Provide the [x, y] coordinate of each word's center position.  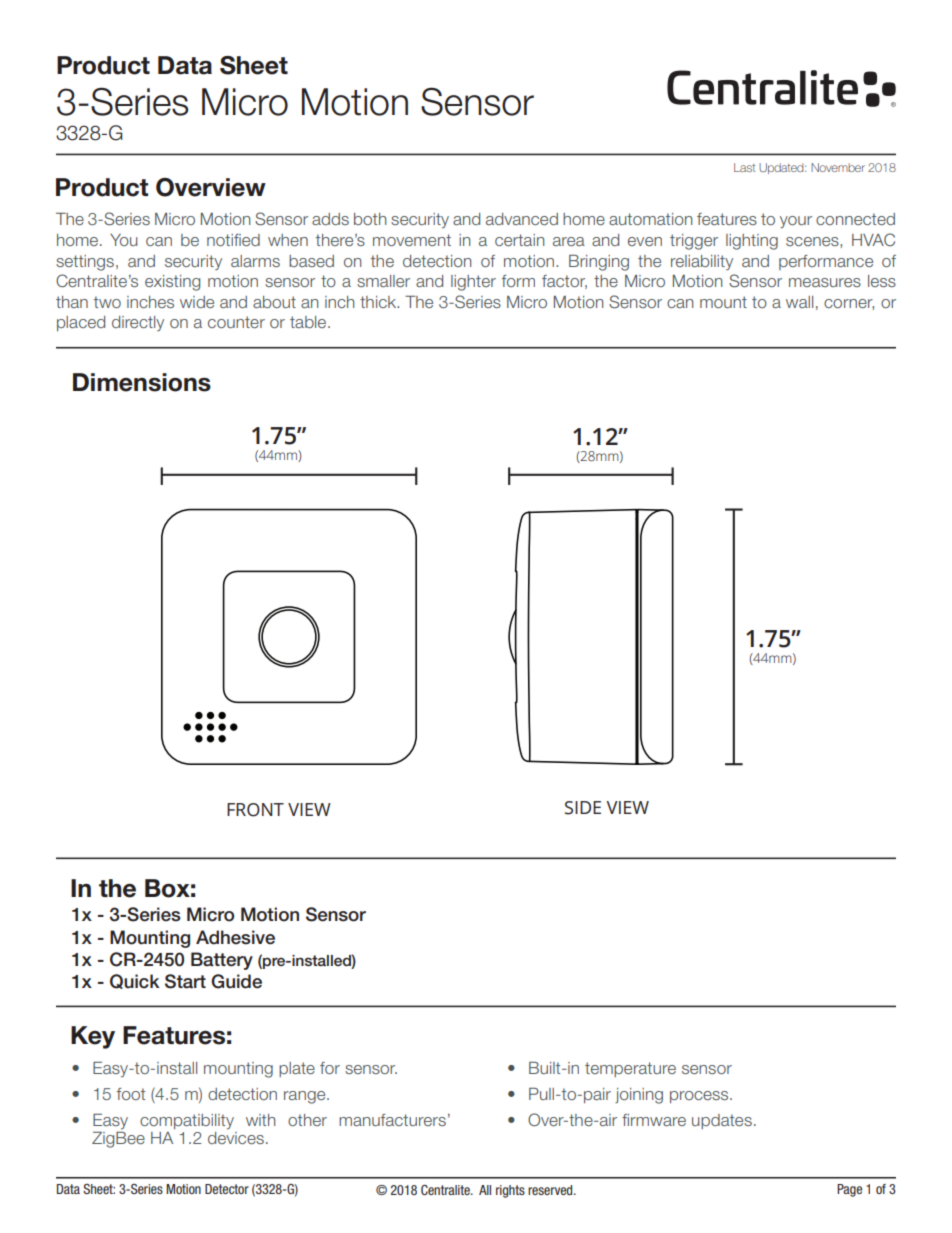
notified [233, 240]
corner [849, 304]
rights [510, 1191]
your [796, 222]
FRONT [255, 810]
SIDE [583, 808]
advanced [522, 219]
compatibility [187, 1121]
